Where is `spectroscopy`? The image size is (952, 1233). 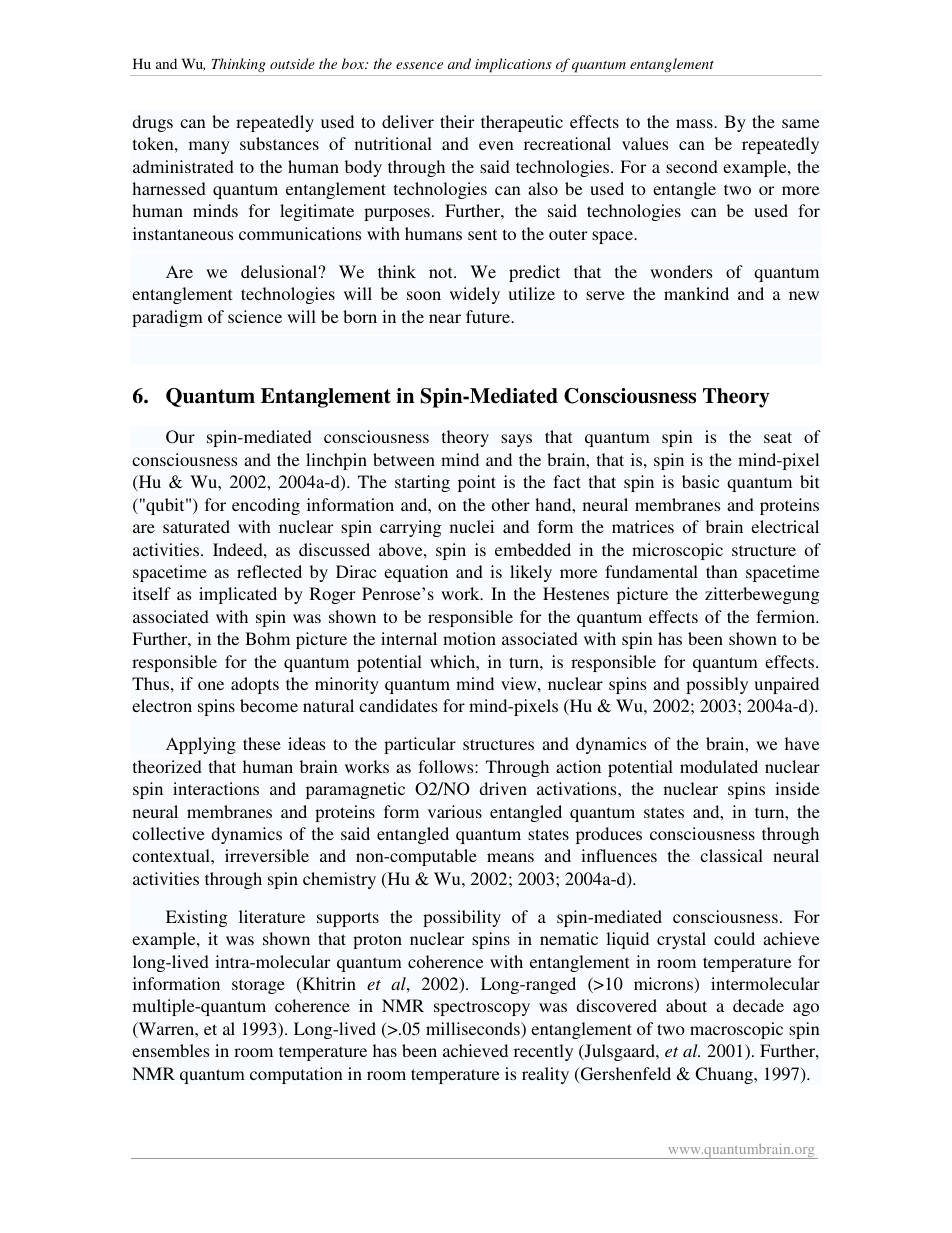 spectroscopy is located at coordinates (482, 1008).
